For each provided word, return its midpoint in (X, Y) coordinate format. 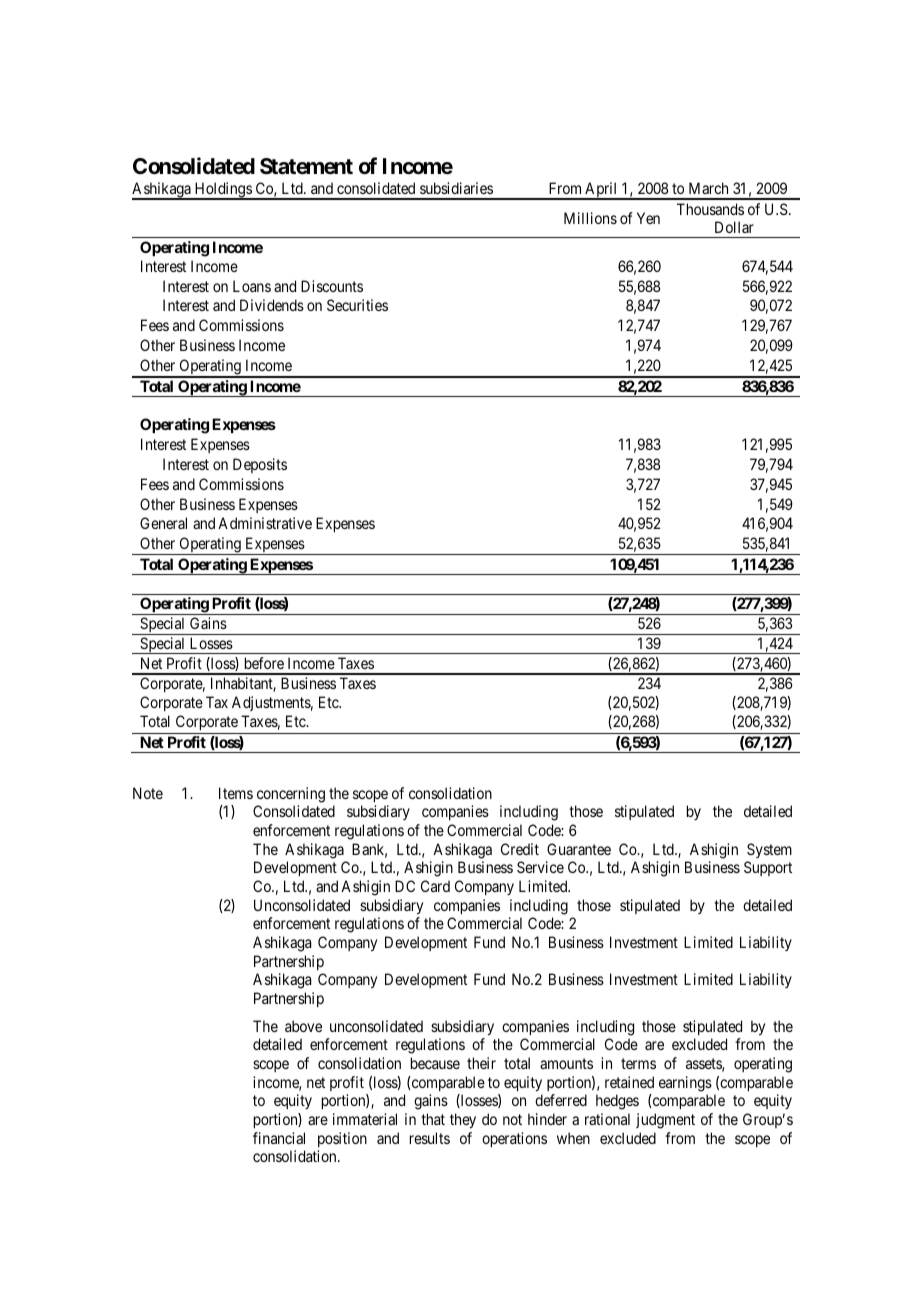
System (769, 850)
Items (236, 793)
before (264, 663)
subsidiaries (456, 188)
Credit (520, 849)
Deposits (260, 465)
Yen (648, 218)
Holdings (222, 191)
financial (279, 1138)
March (708, 188)
